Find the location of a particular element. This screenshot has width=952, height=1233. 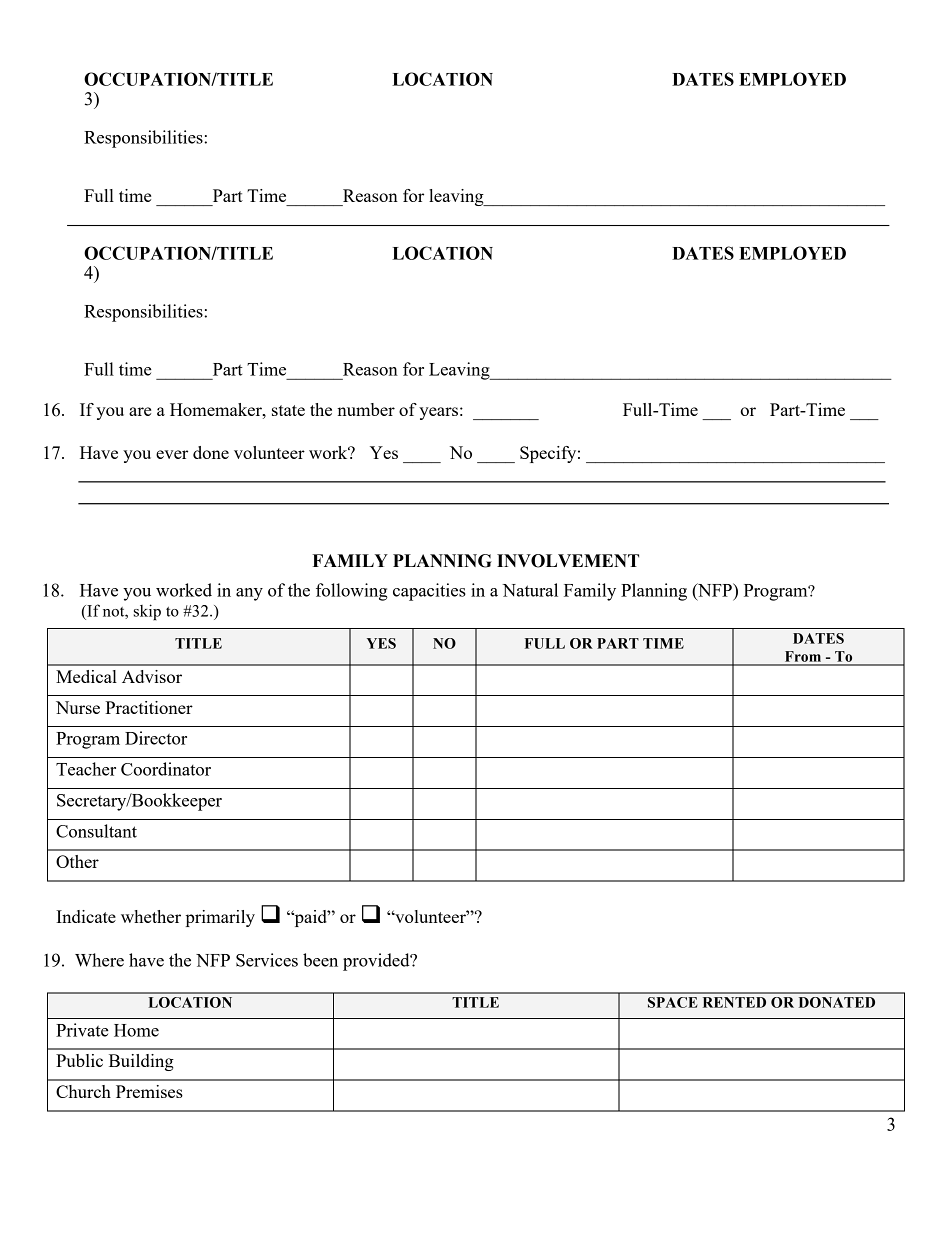

RENTED is located at coordinates (734, 1002).
